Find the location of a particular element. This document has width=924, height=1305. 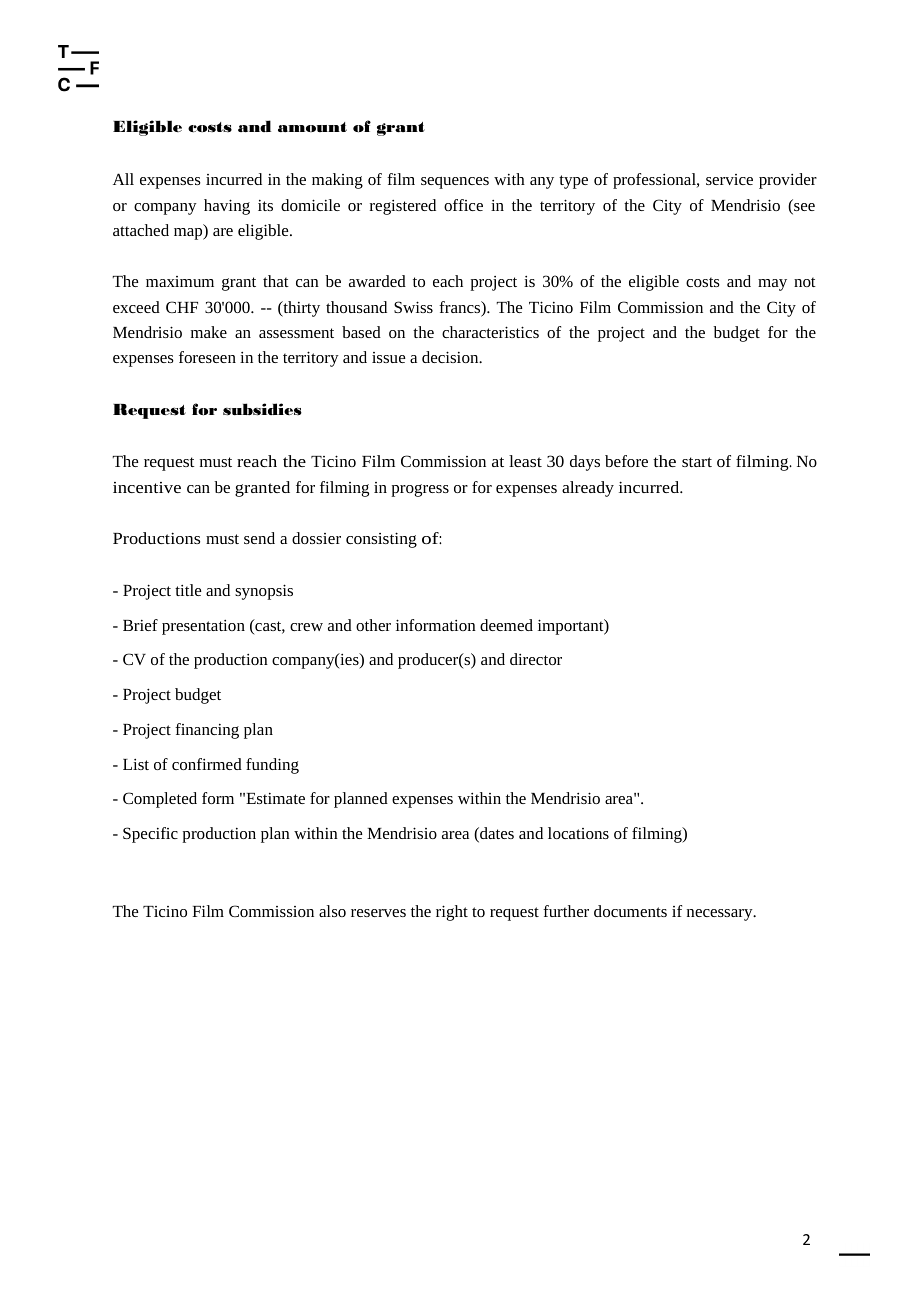

Specific is located at coordinates (150, 835).
